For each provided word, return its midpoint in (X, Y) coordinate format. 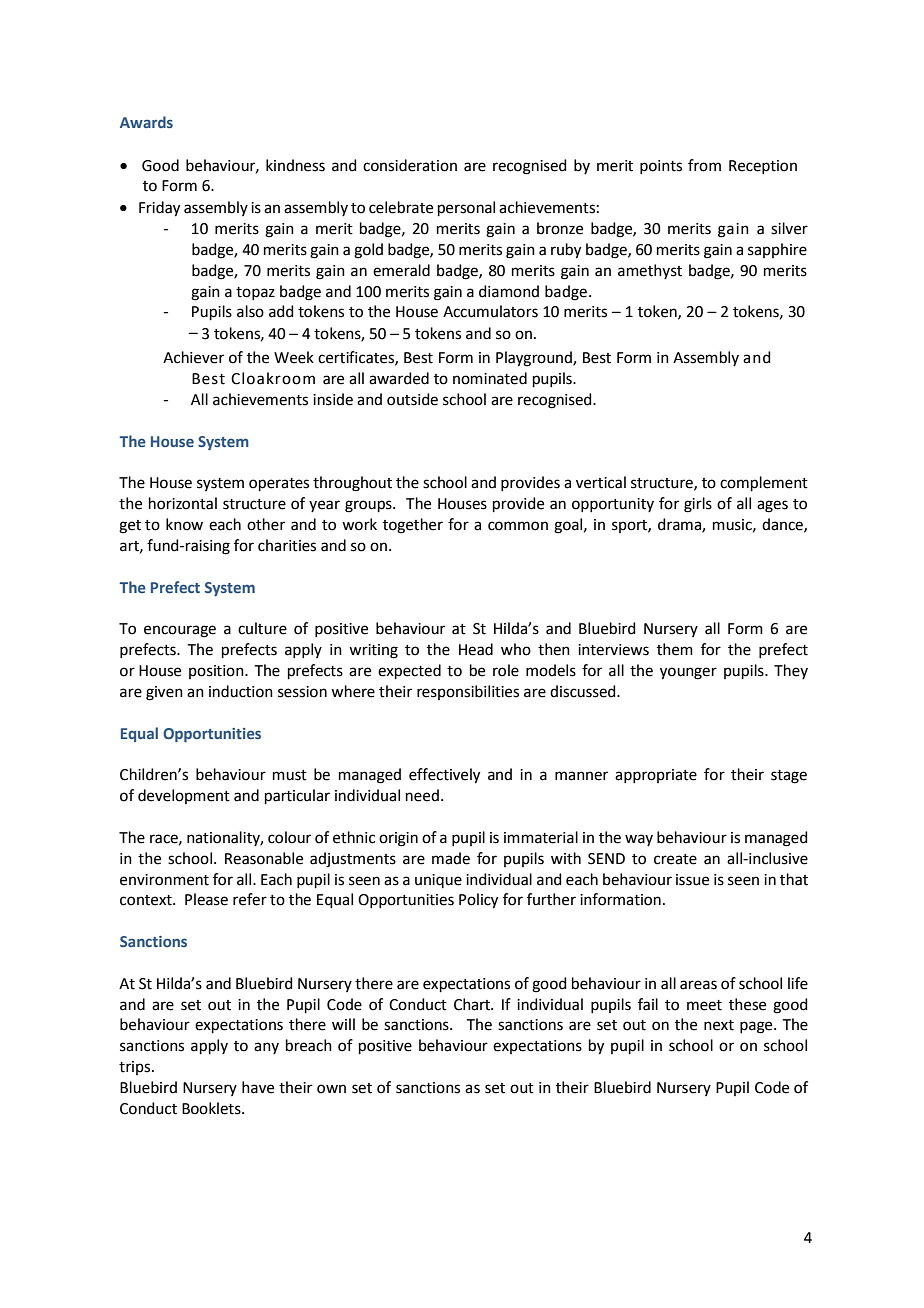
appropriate (656, 776)
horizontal (183, 503)
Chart (473, 1004)
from (704, 165)
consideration (410, 165)
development (184, 796)
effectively (444, 776)
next (719, 1025)
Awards (146, 122)
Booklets (212, 1108)
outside (412, 399)
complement (764, 483)
